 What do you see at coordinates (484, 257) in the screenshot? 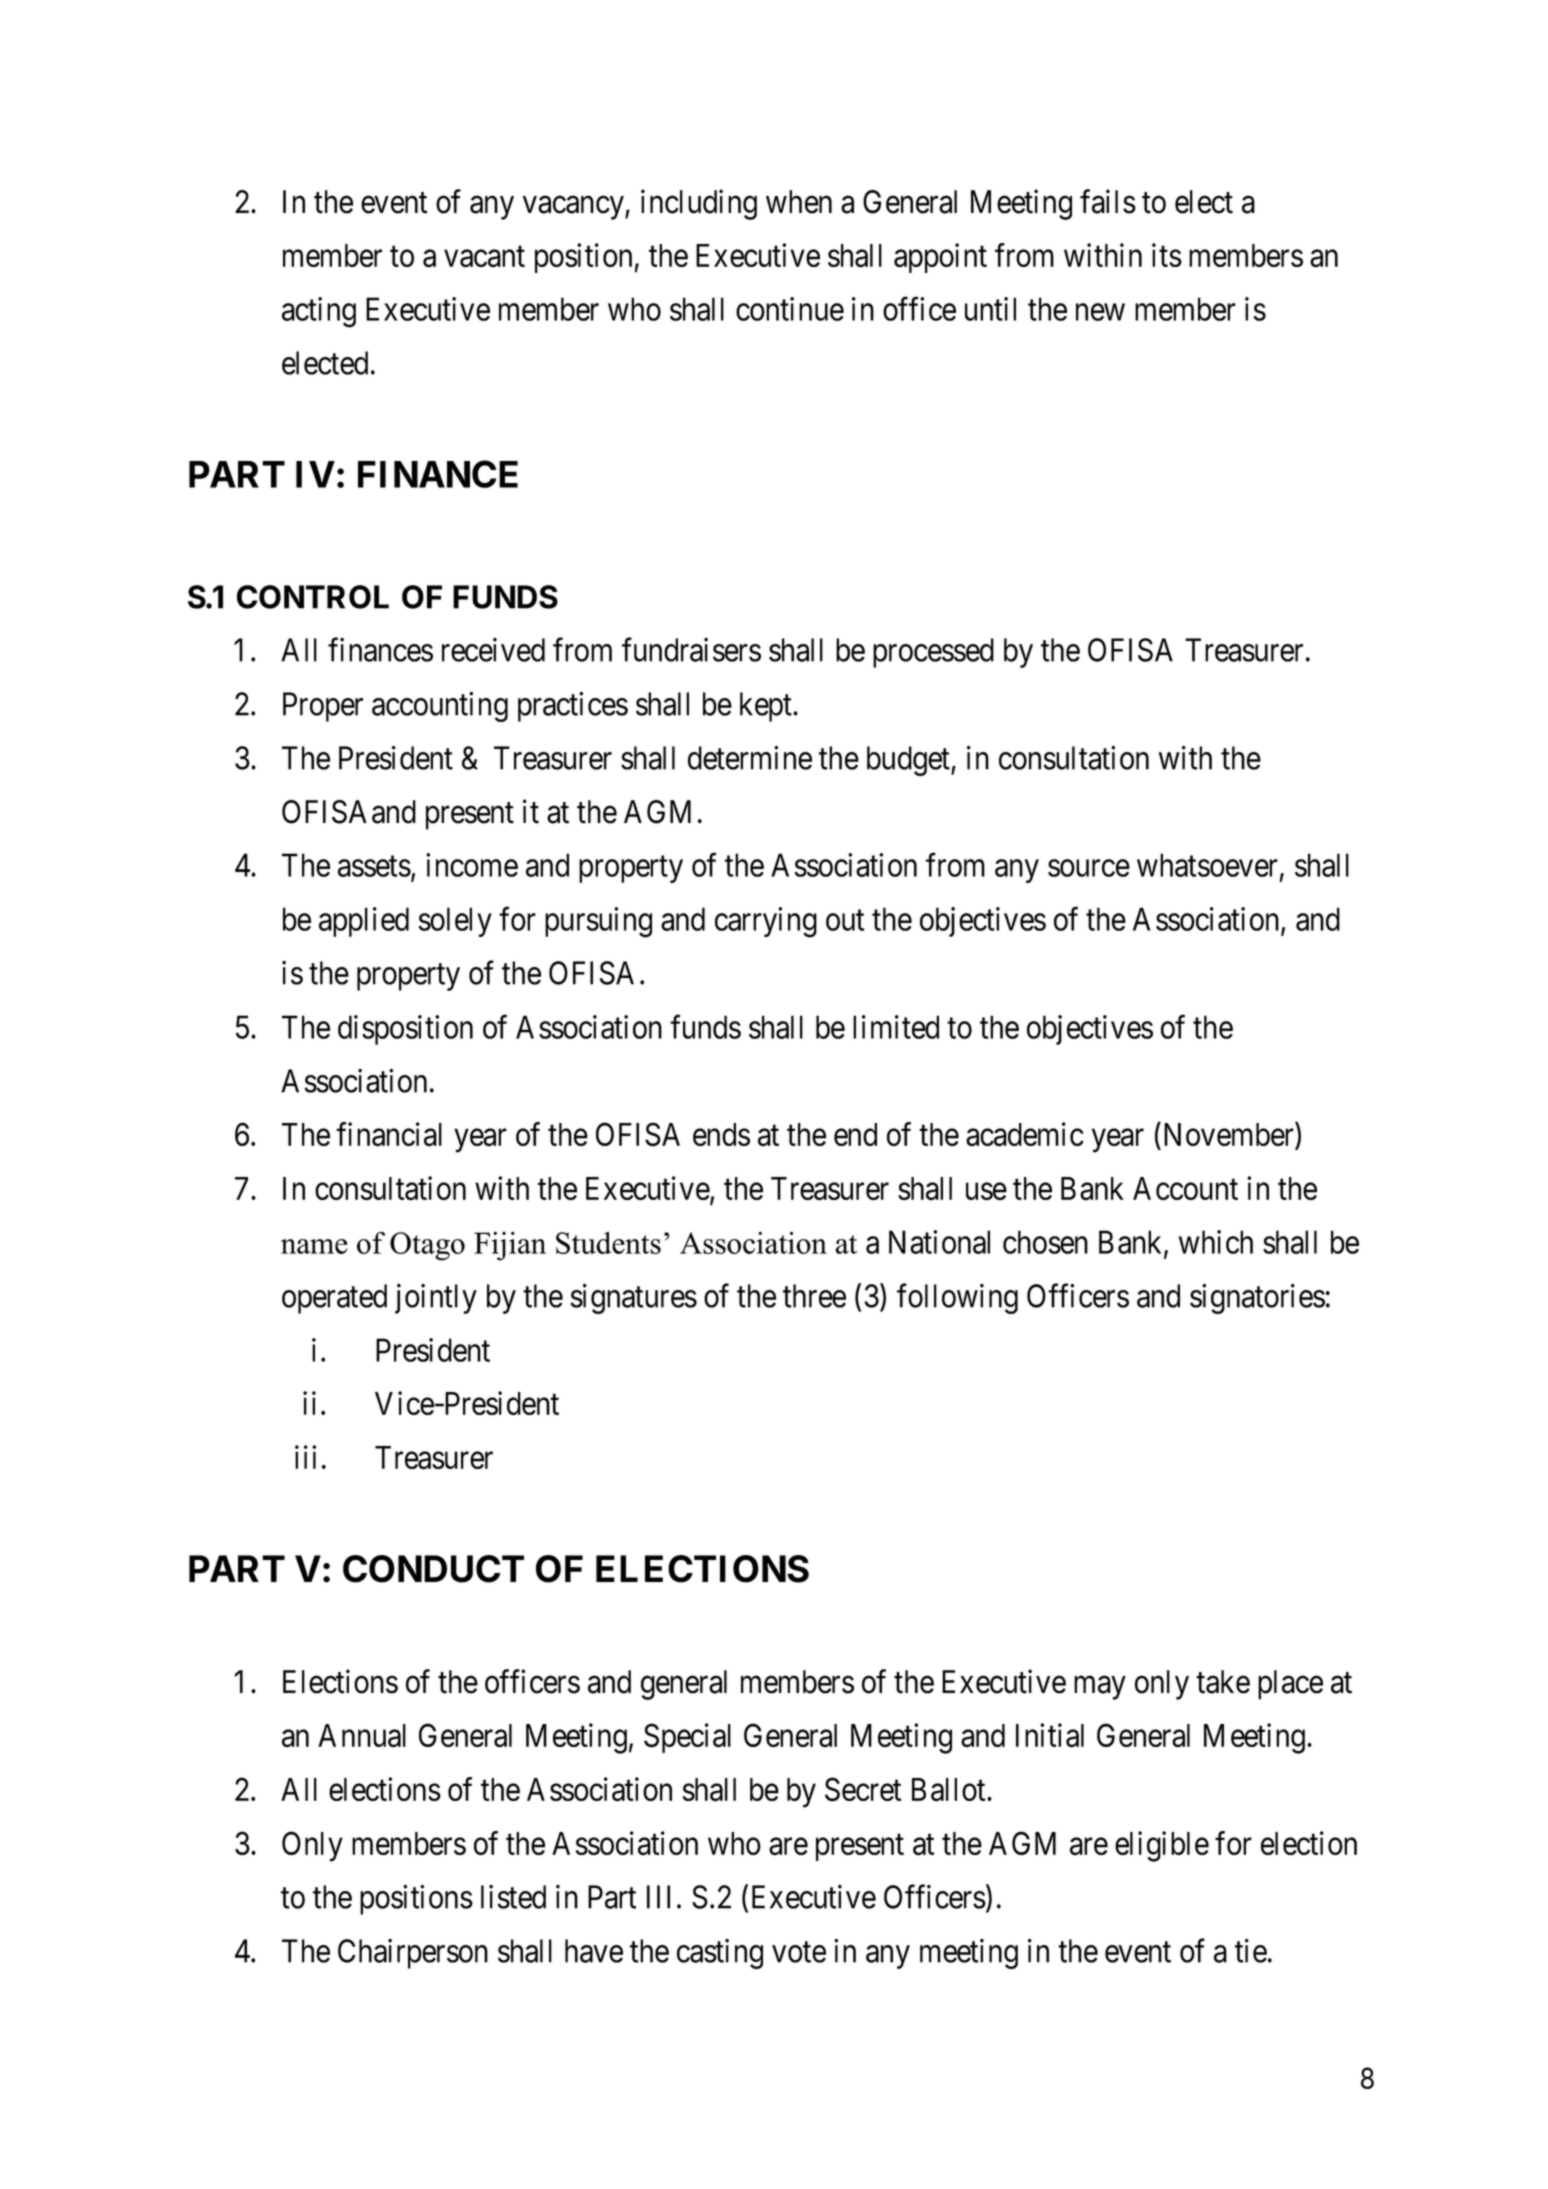
I see `vacant` at bounding box center [484, 257].
